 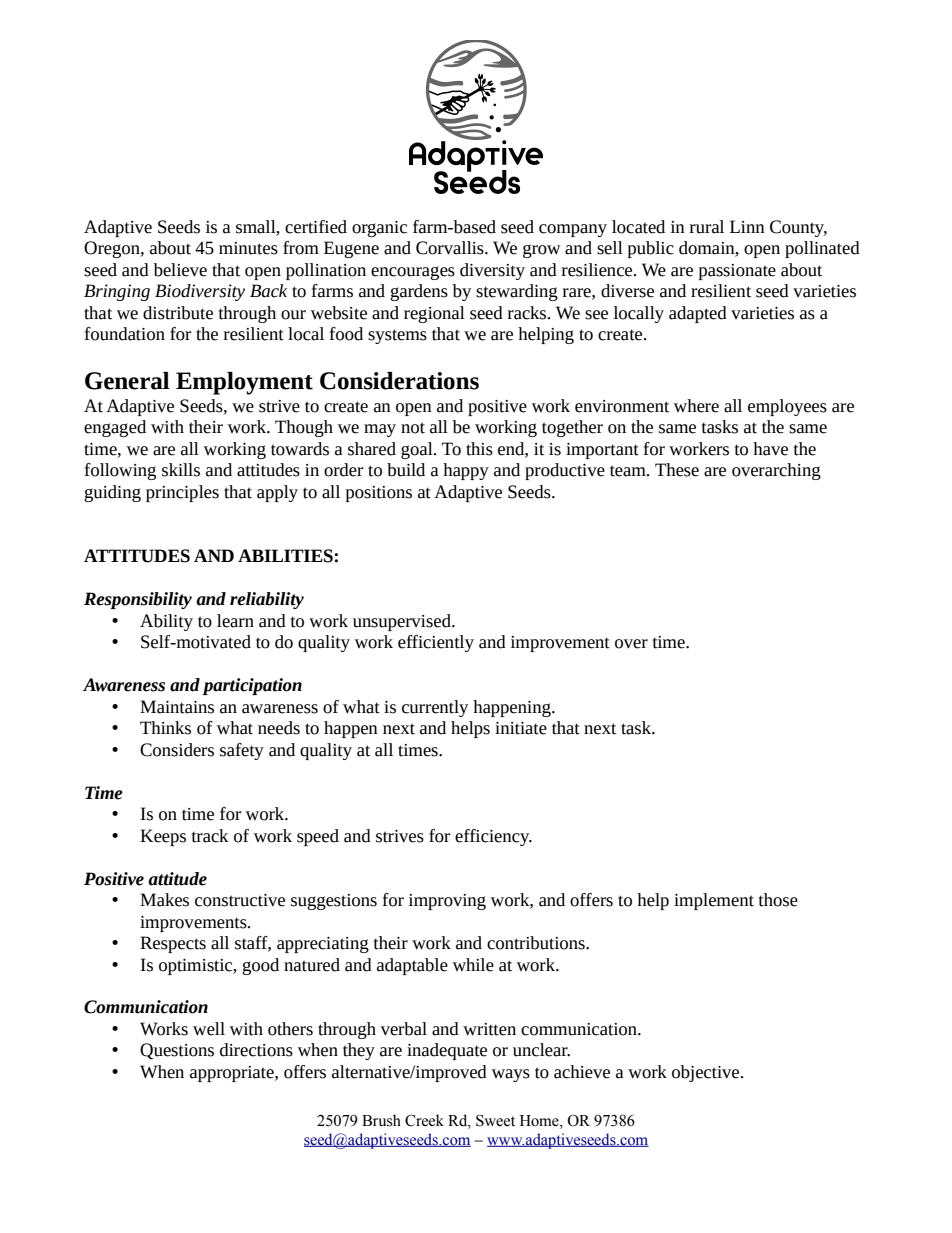 What do you see at coordinates (177, 1051) in the image?
I see `Questions` at bounding box center [177, 1051].
